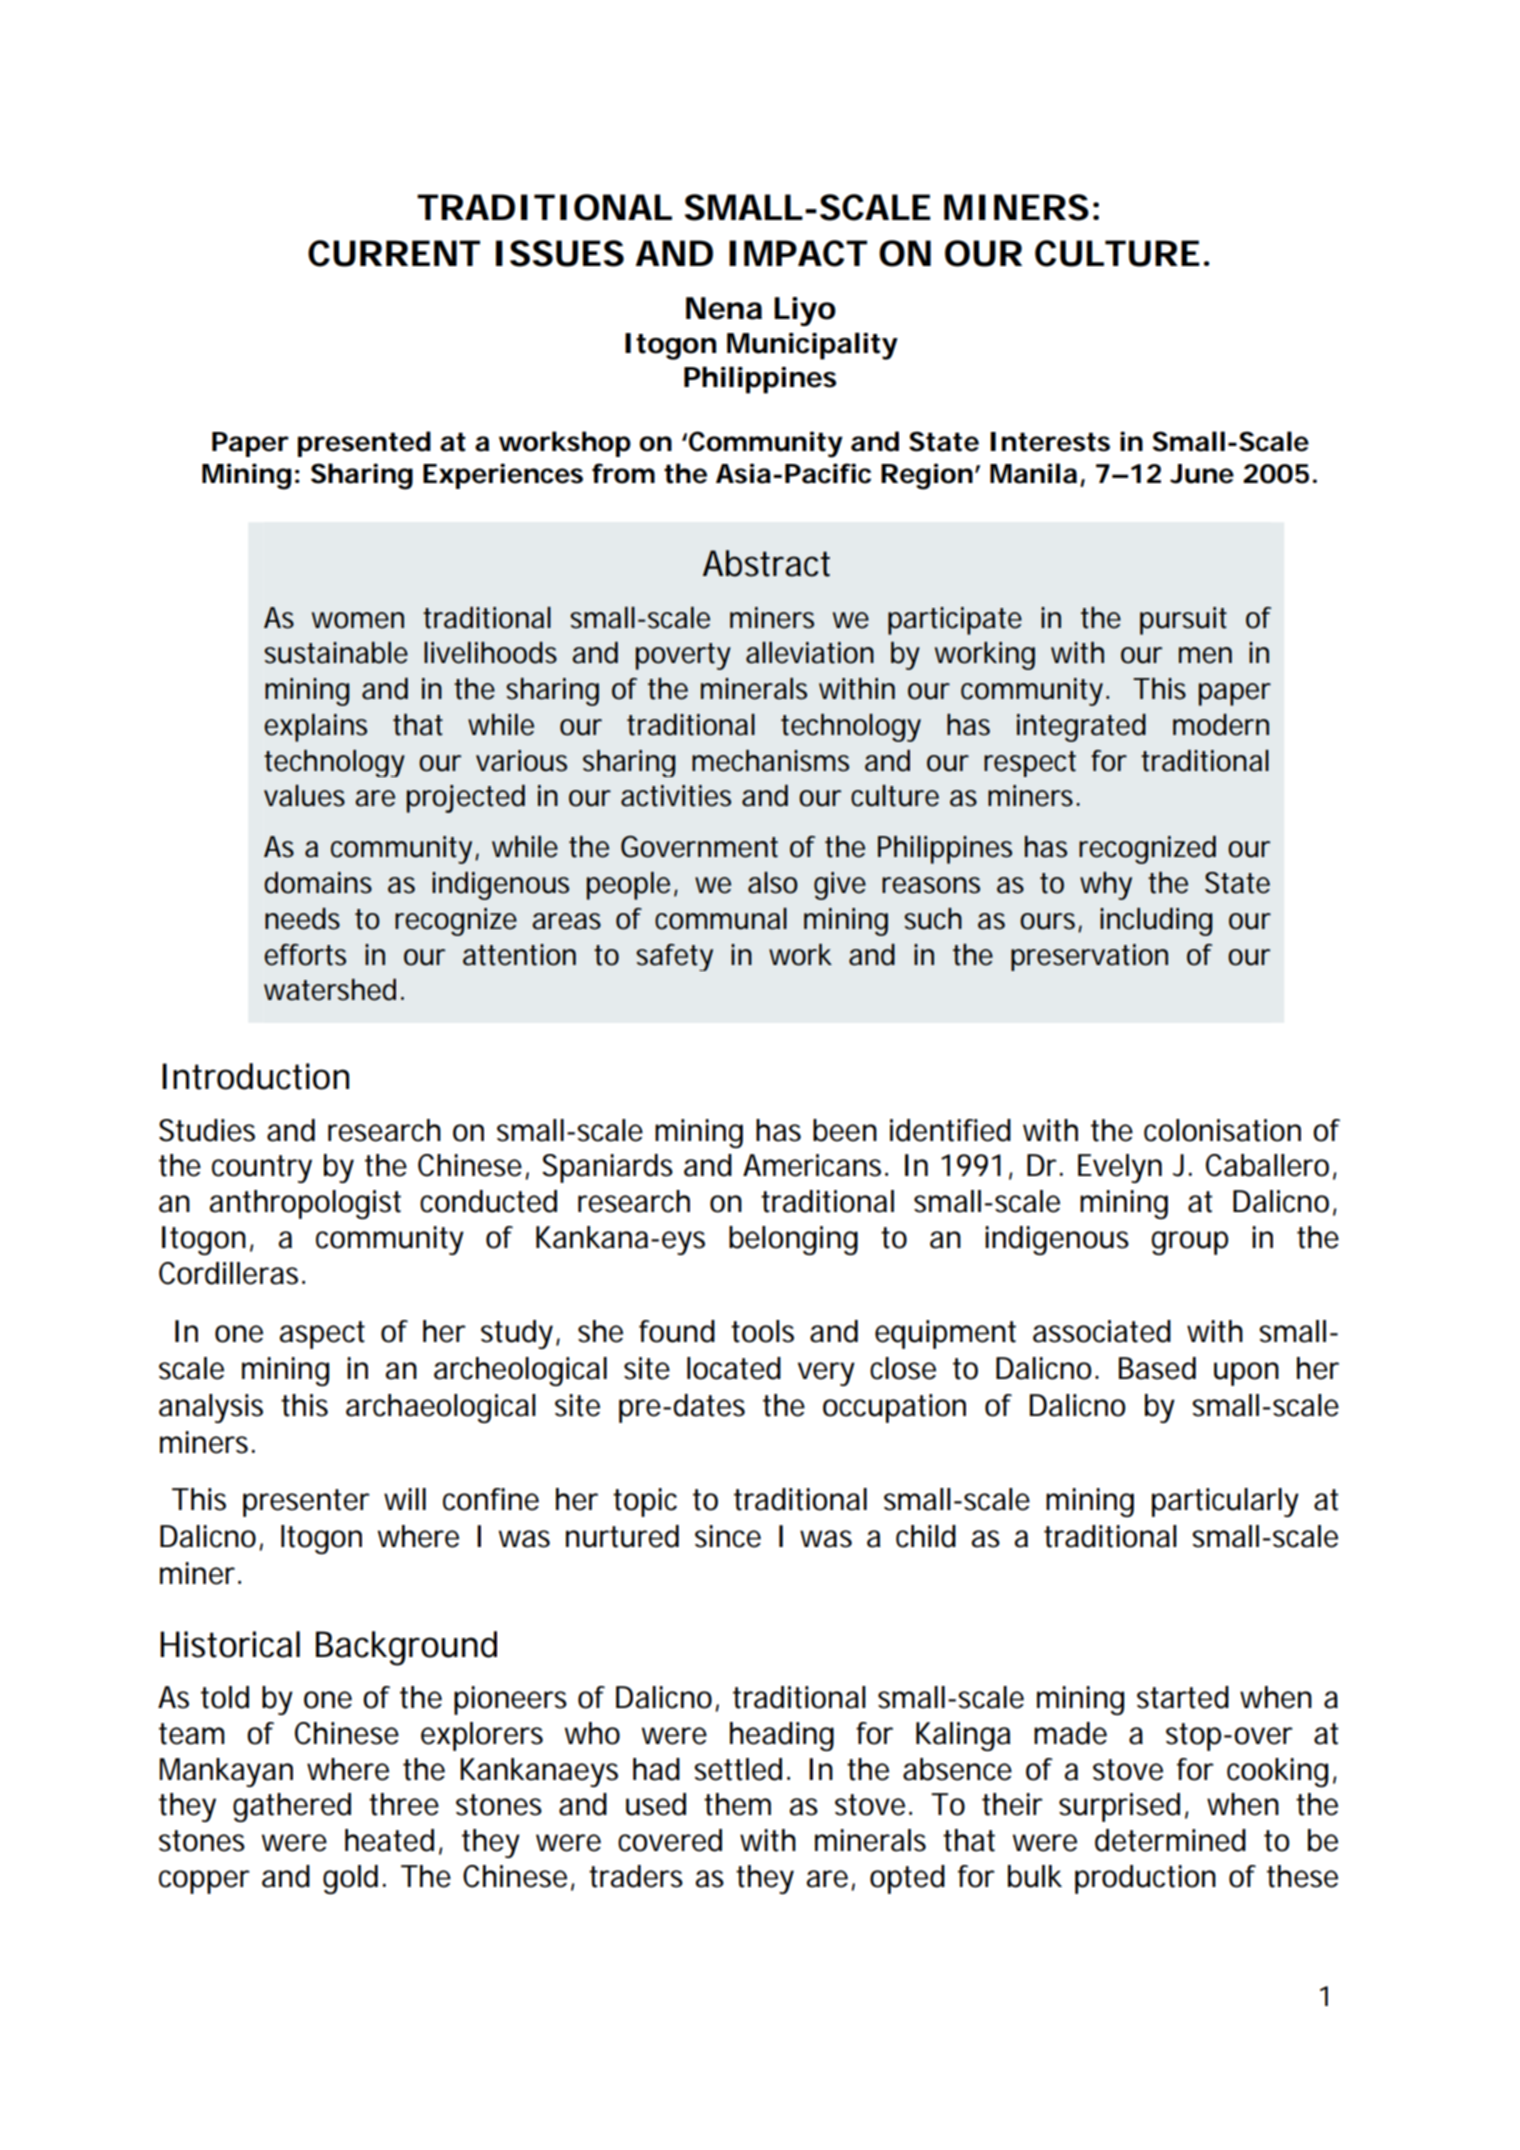 Image resolution: width=1520 pixels, height=2150 pixels. What do you see at coordinates (1202, 474) in the screenshot?
I see `June` at bounding box center [1202, 474].
